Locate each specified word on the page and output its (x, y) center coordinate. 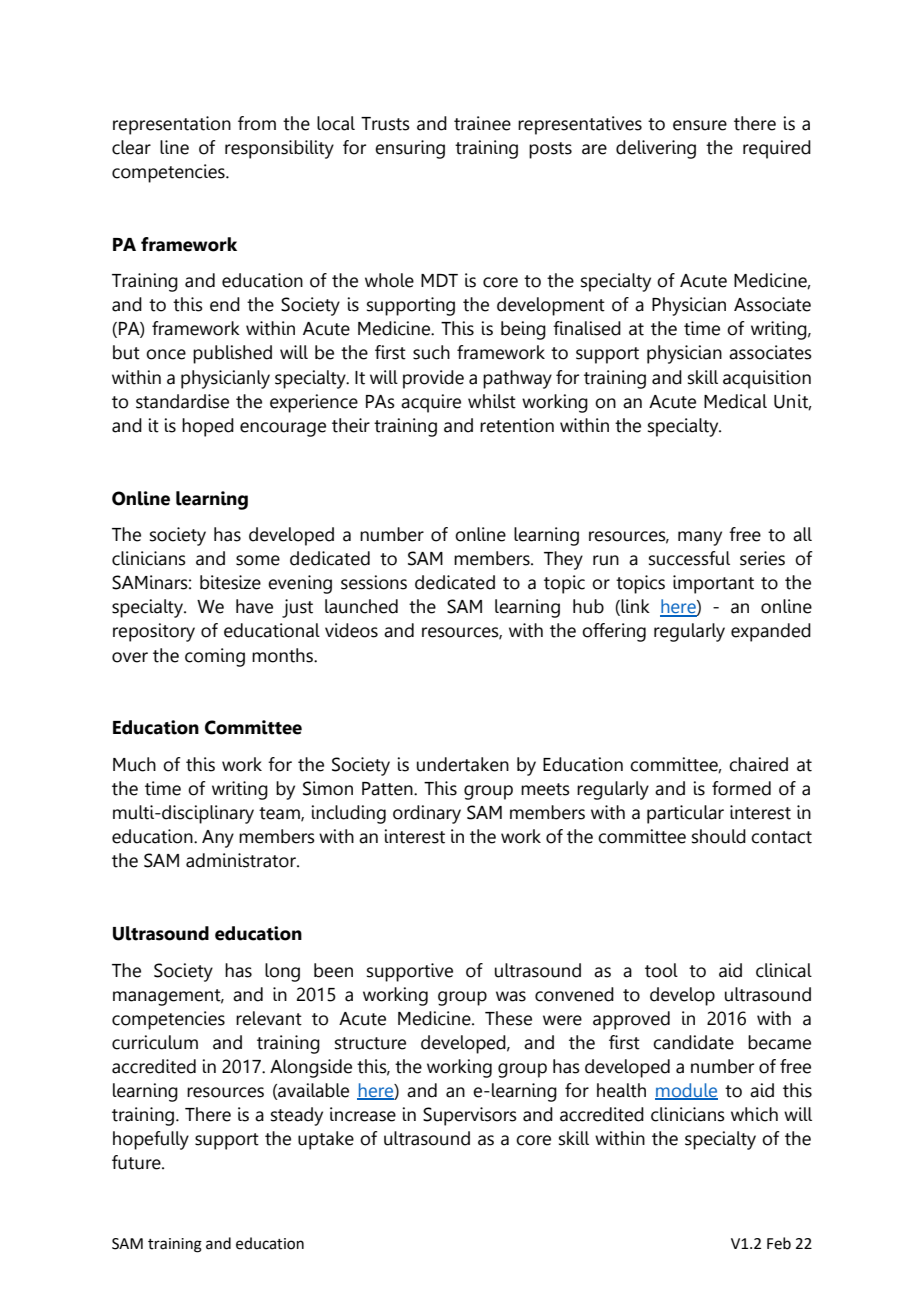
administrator (242, 860)
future (137, 1162)
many (700, 538)
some (258, 560)
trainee (482, 123)
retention (517, 425)
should (719, 836)
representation (172, 125)
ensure (700, 125)
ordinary (427, 814)
